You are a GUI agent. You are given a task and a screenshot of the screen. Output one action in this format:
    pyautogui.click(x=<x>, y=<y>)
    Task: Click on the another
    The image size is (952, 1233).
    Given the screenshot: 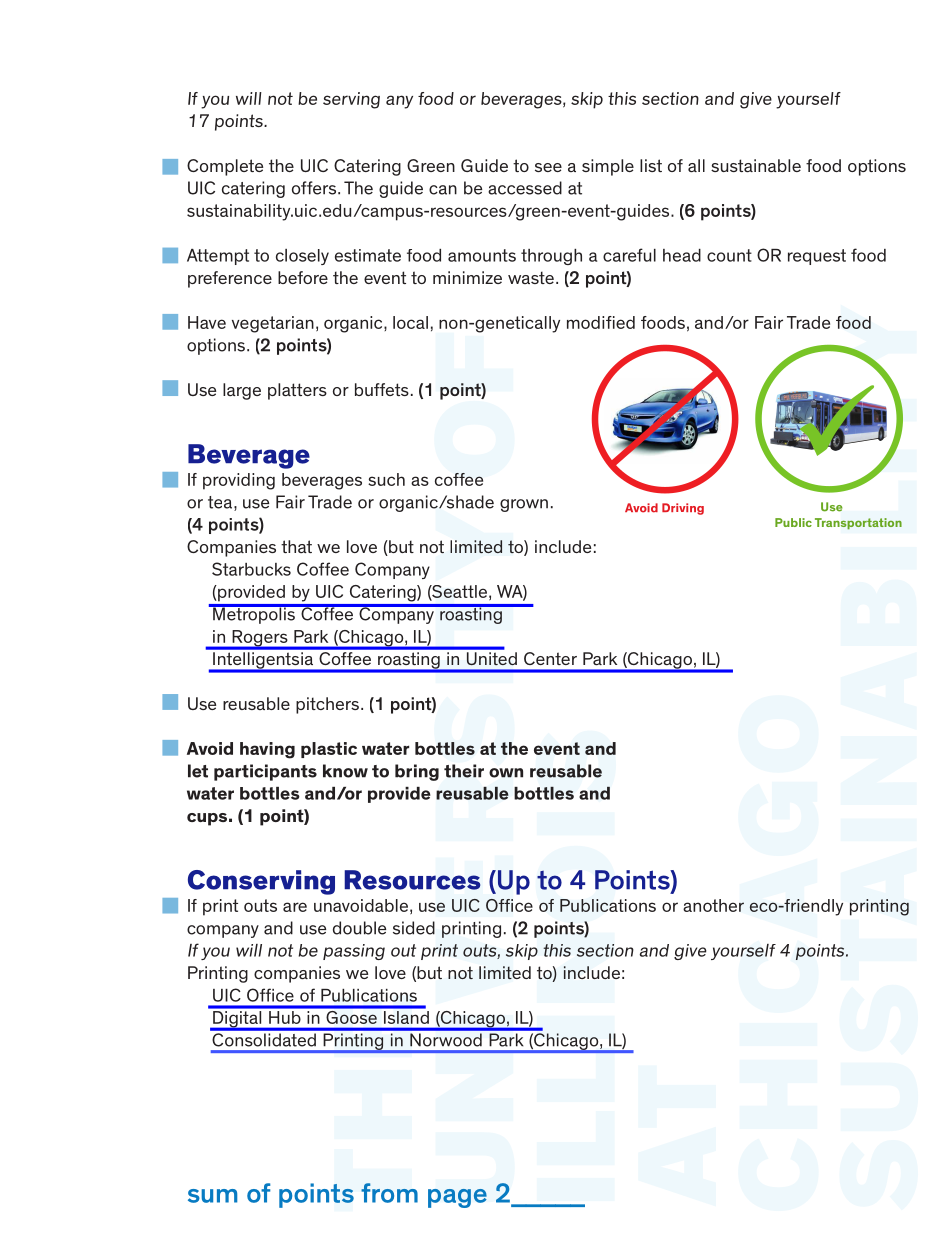 What is the action you would take?
    pyautogui.click(x=713, y=905)
